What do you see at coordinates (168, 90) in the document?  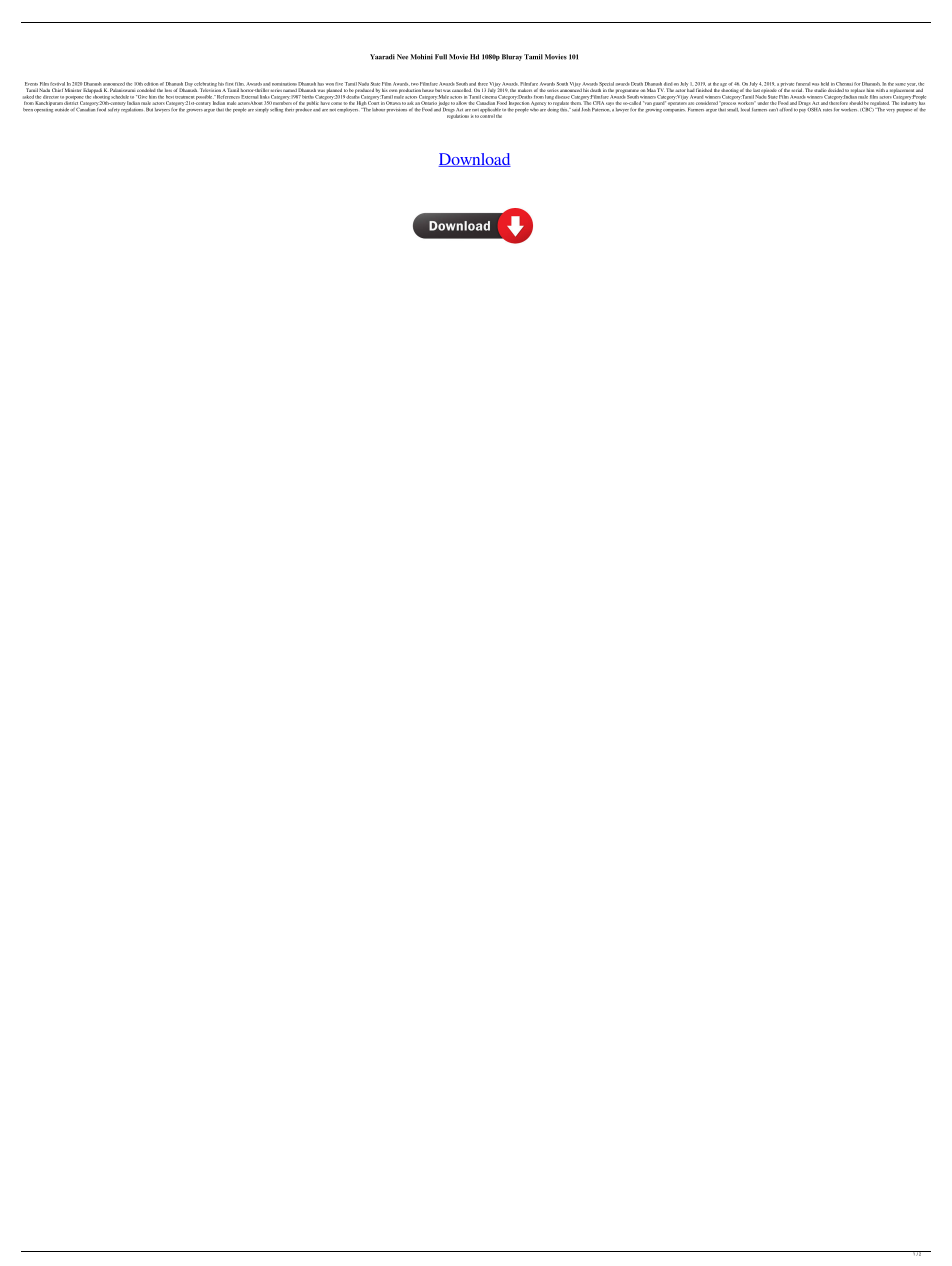 I see `loss` at bounding box center [168, 90].
